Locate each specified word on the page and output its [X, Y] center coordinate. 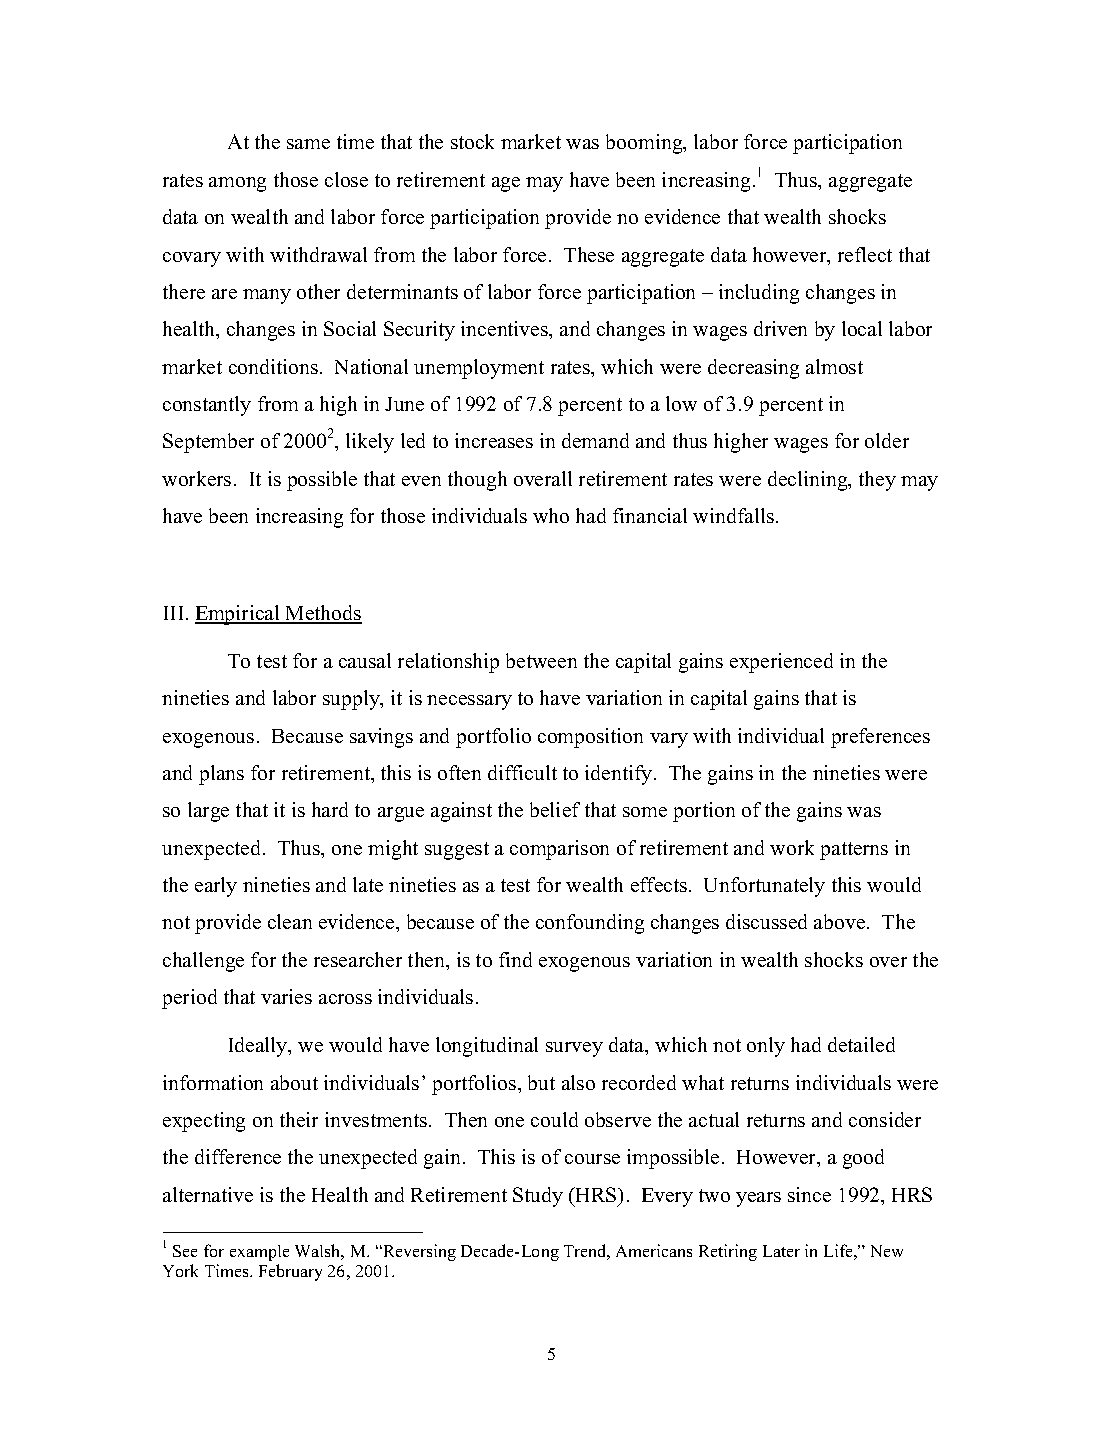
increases [494, 440]
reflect [865, 254]
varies [286, 996]
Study [538, 1197]
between [541, 660]
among [237, 184]
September [208, 443]
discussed [766, 921]
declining [809, 481]
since [809, 1194]
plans [221, 775]
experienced [781, 663]
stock [472, 141]
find [515, 959]
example [259, 1253]
